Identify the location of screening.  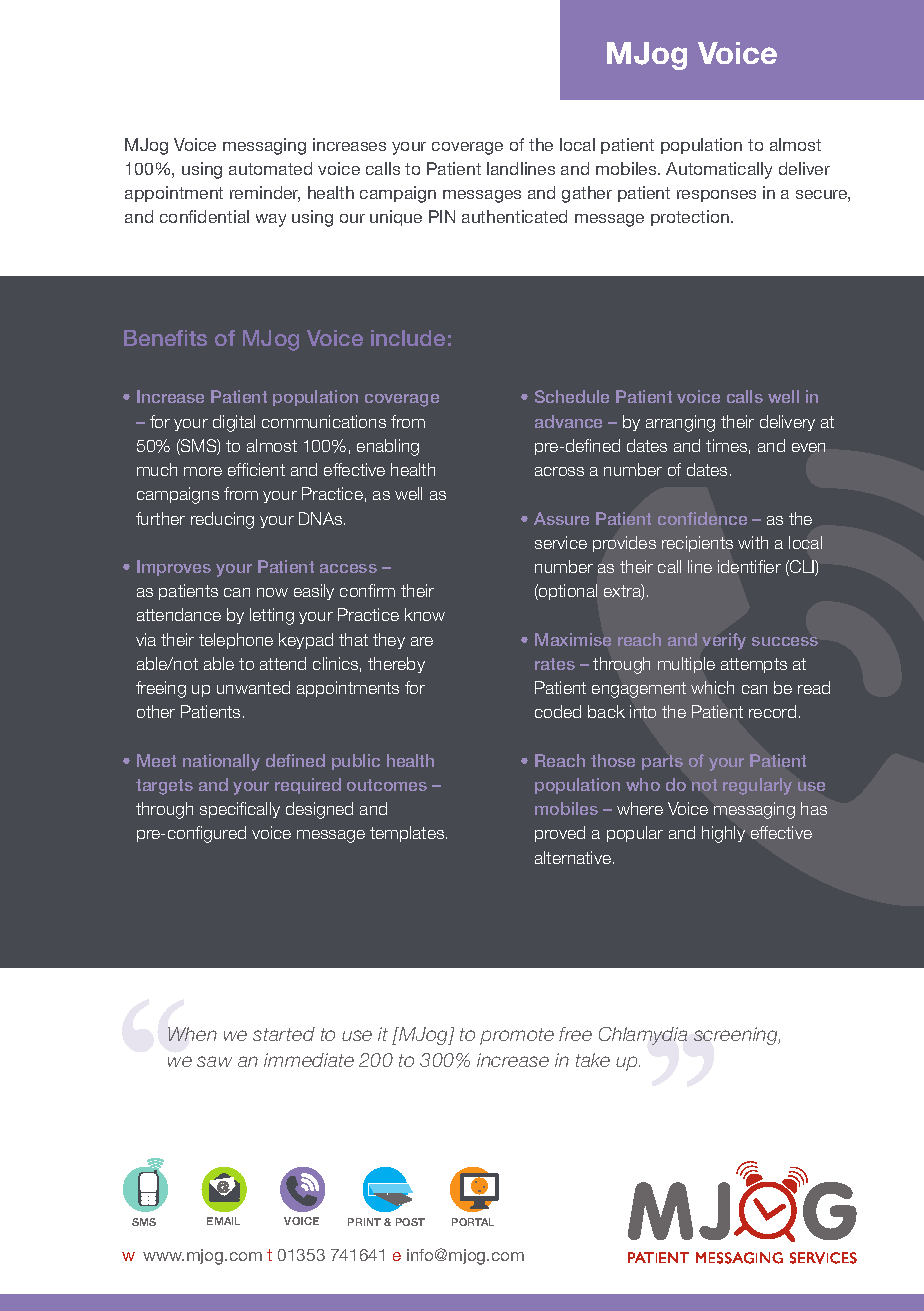
(737, 1036).
